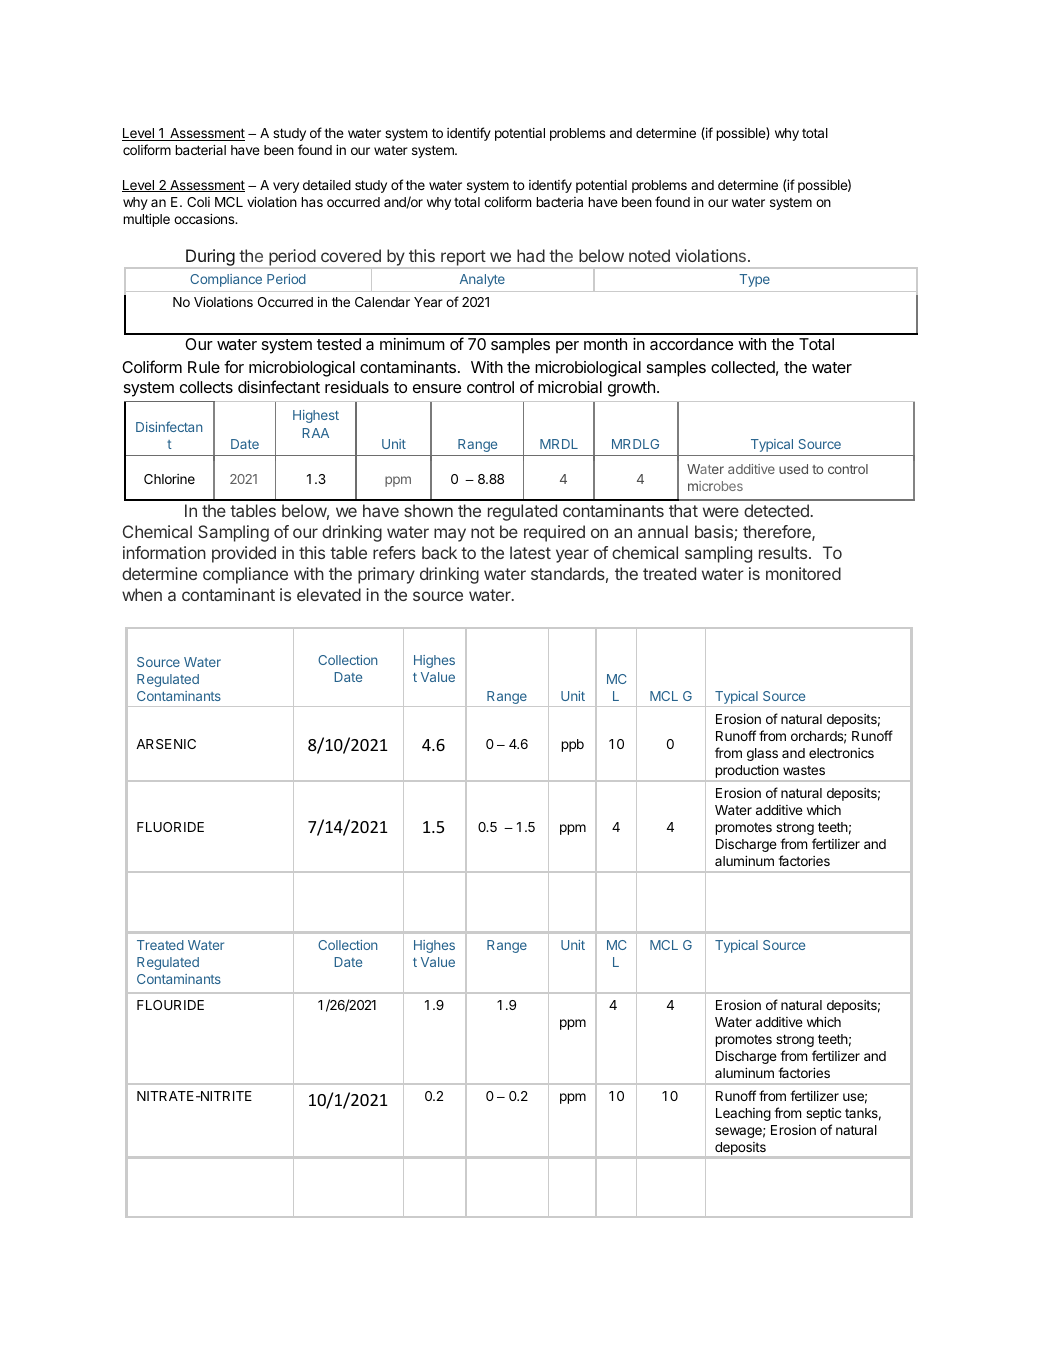  Describe the element at coordinates (463, 259) in the screenshot. I see `report` at that location.
